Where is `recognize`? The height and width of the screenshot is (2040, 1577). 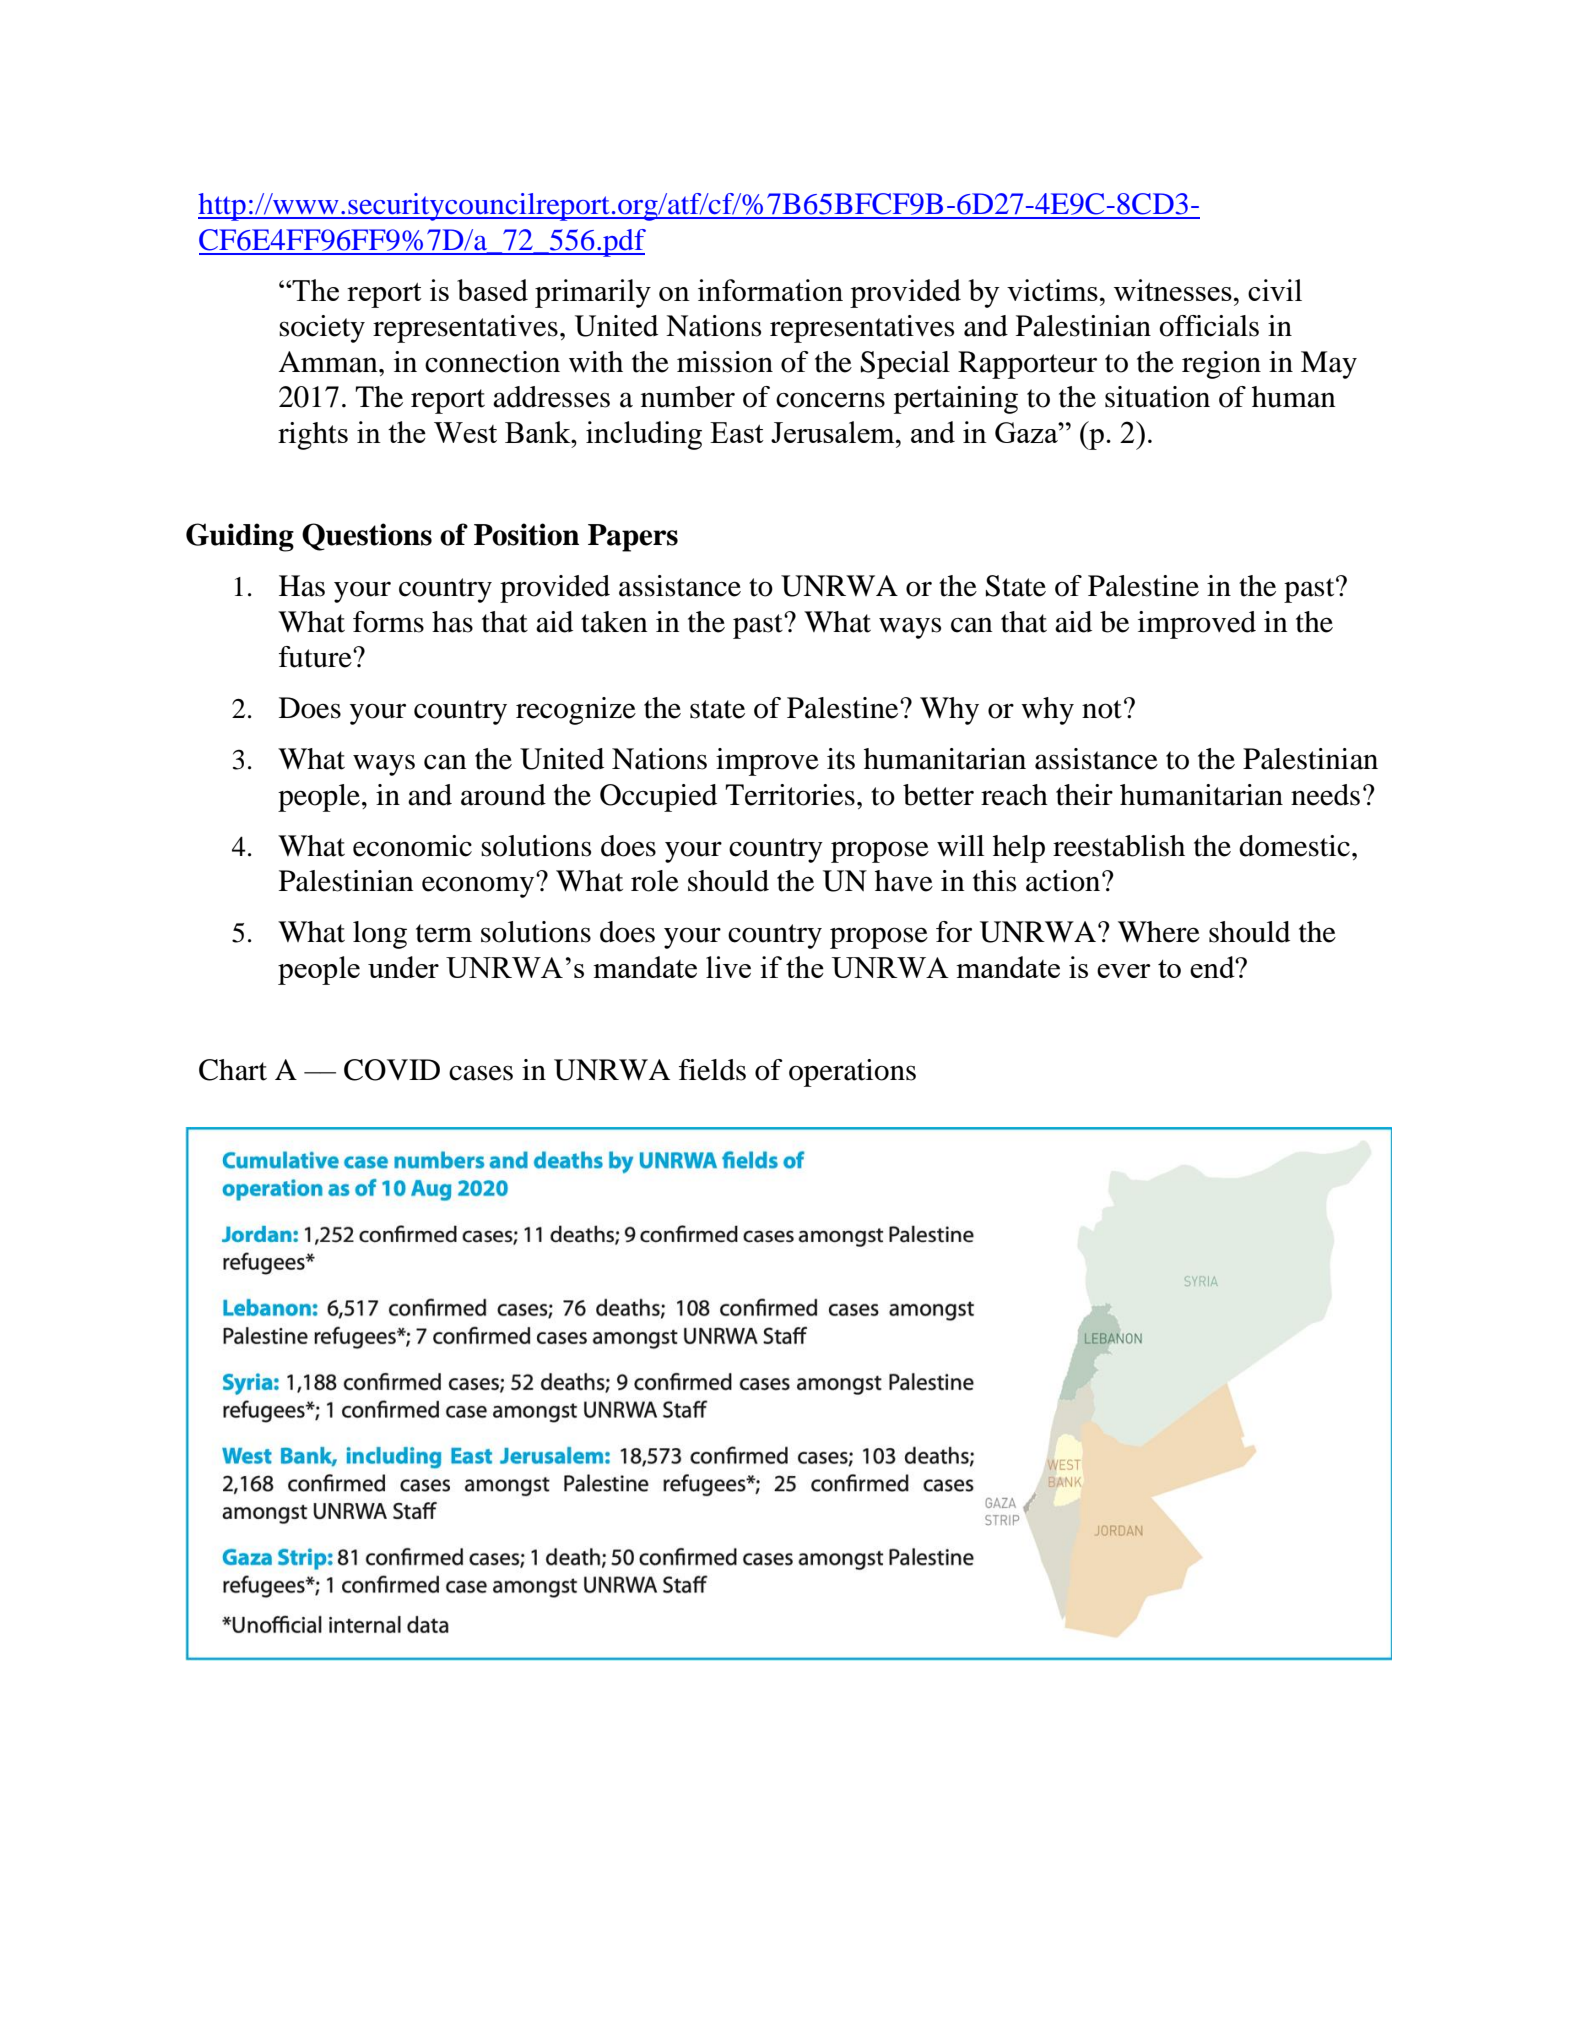
recognize is located at coordinates (576, 711).
